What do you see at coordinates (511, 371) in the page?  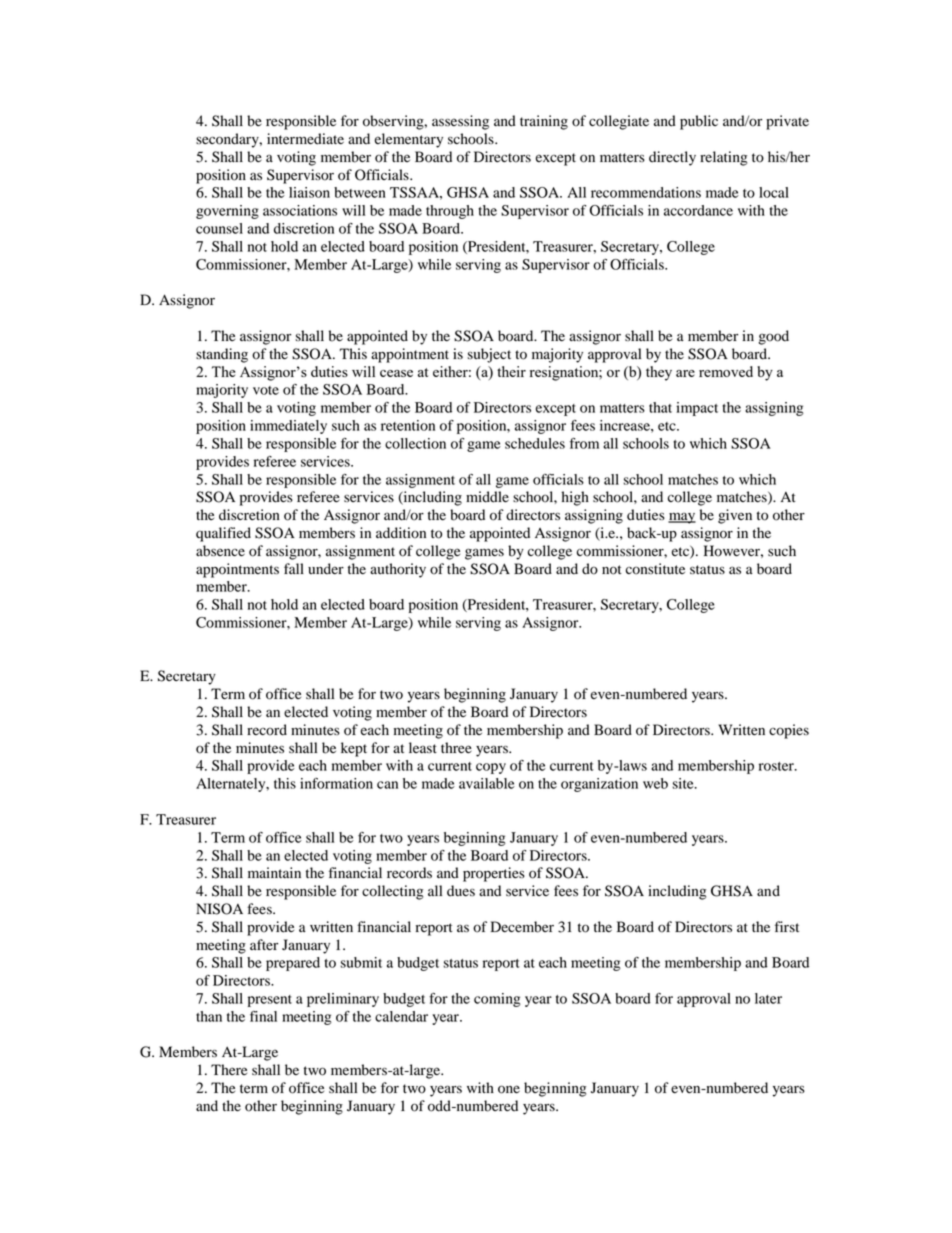 I see `their` at bounding box center [511, 371].
